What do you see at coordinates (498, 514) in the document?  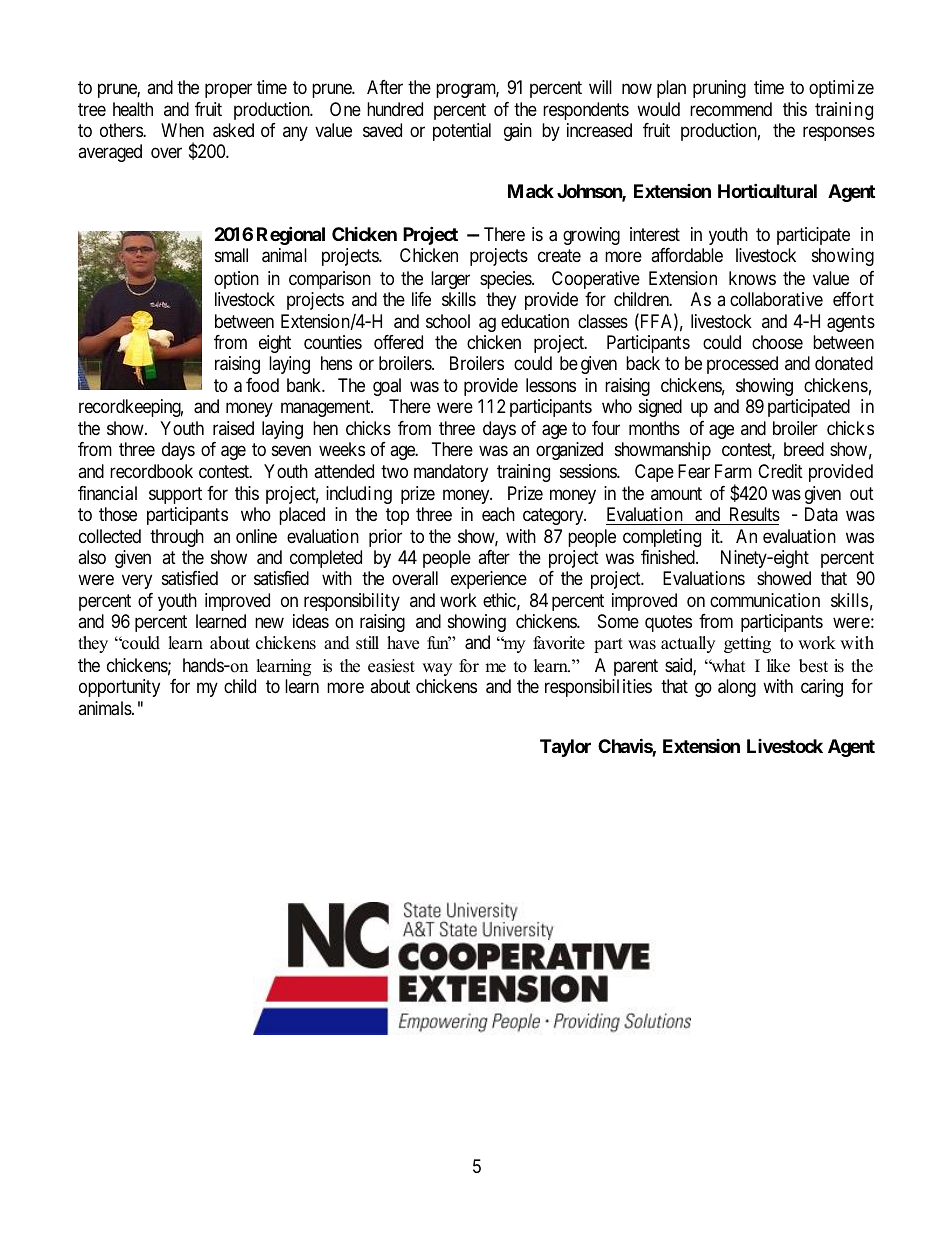 I see `each` at bounding box center [498, 514].
